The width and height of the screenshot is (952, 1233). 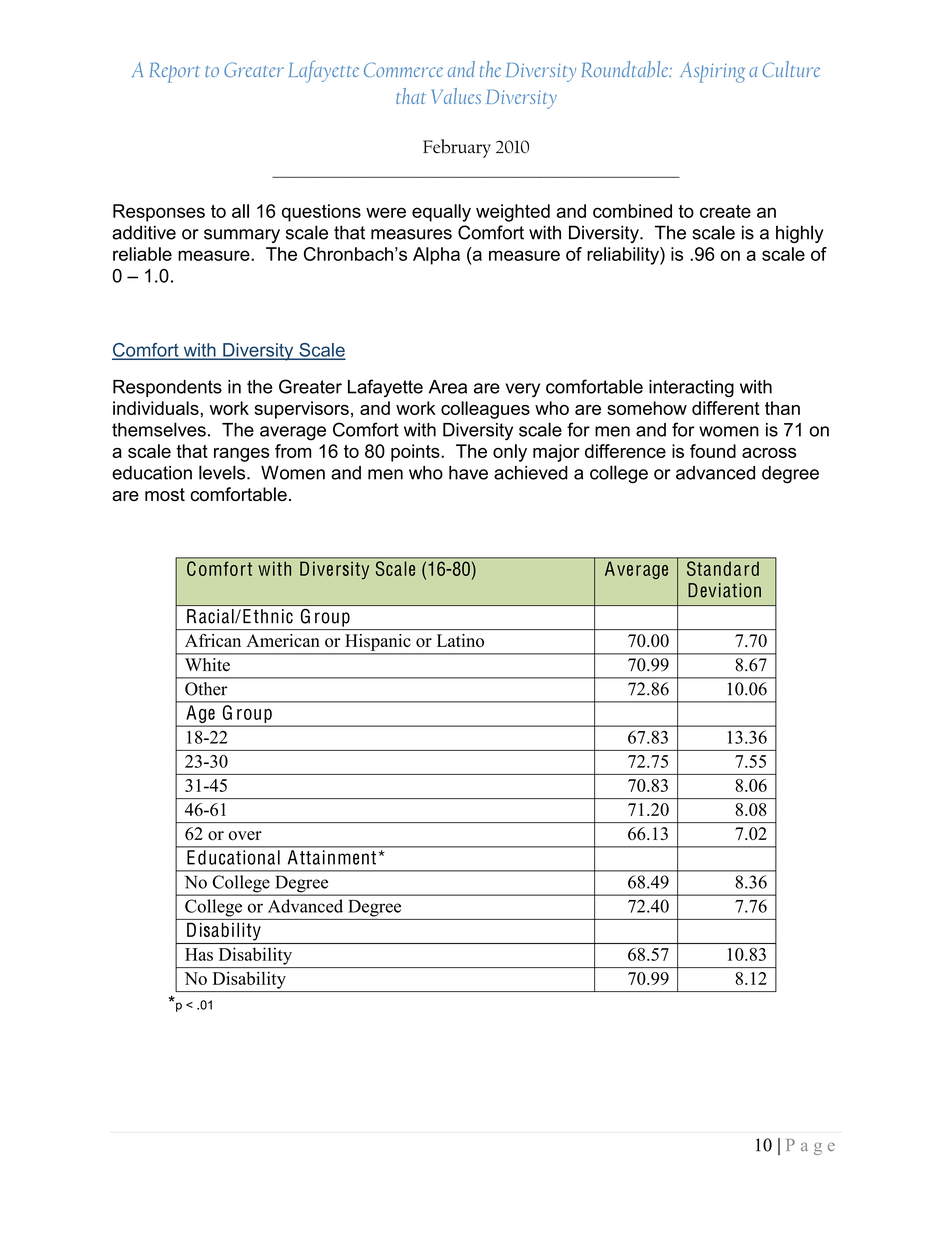 I want to click on over, so click(x=245, y=836).
